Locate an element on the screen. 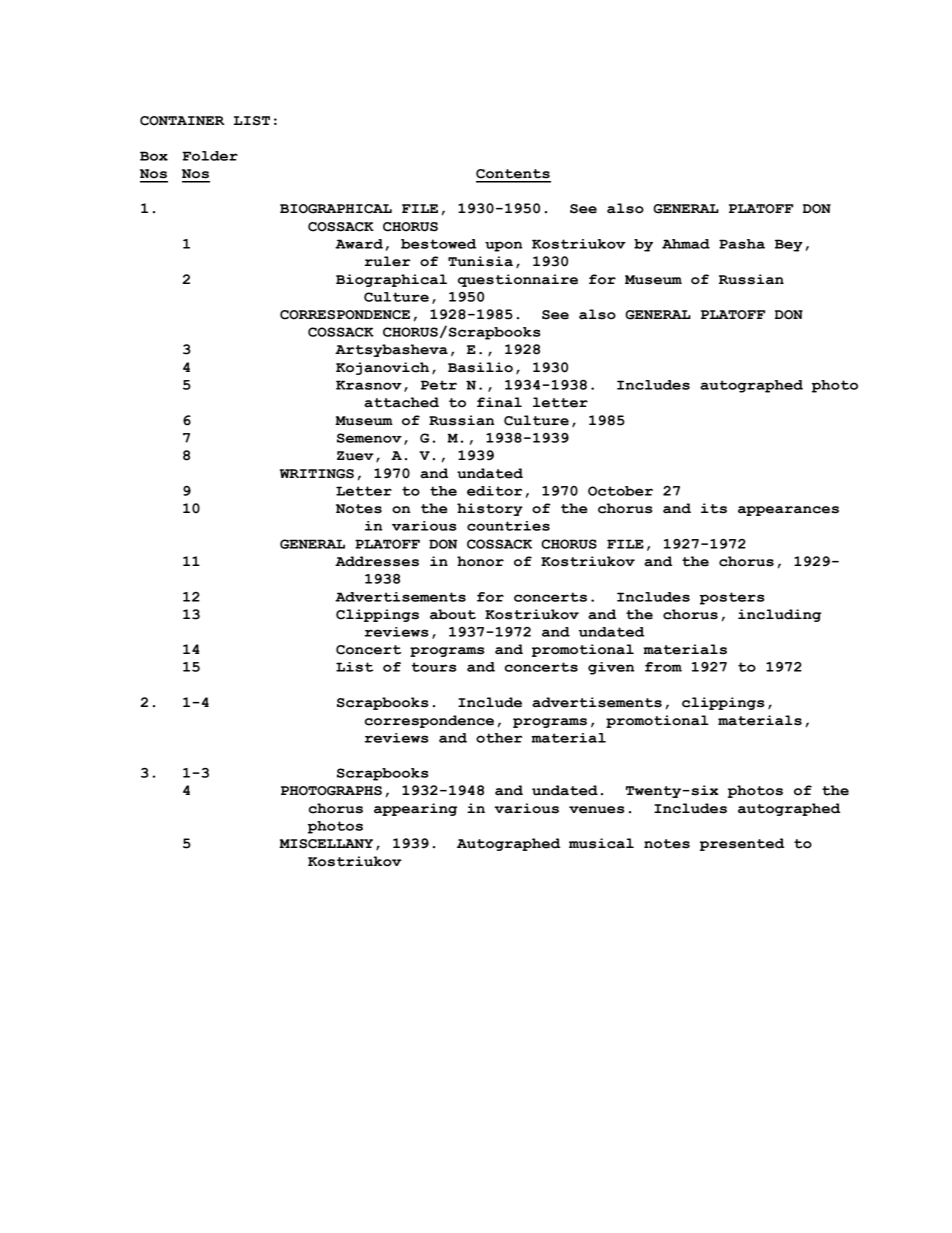  editor is located at coordinates (494, 491).
